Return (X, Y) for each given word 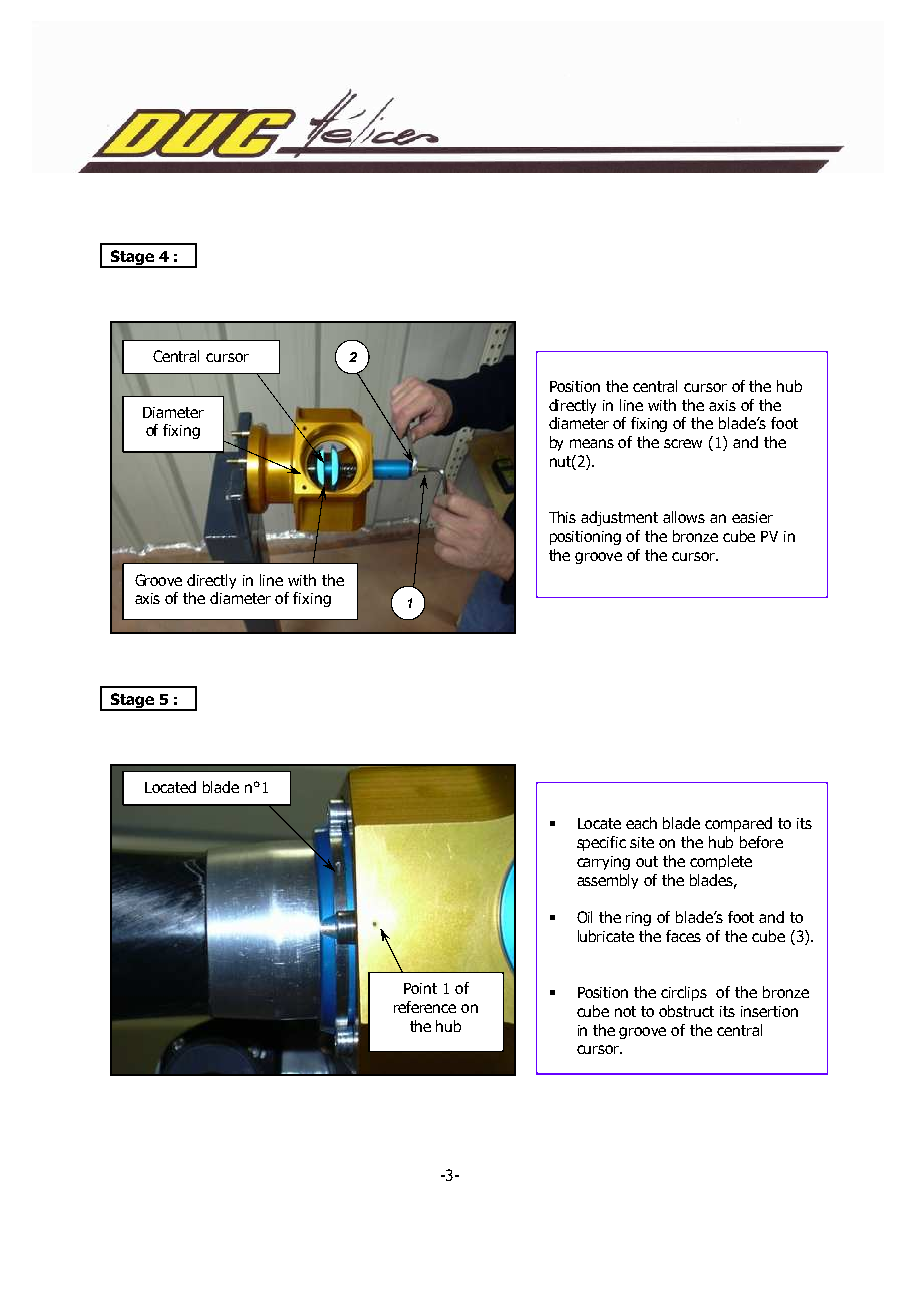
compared (738, 824)
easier (752, 517)
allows (684, 517)
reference (425, 1007)
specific (601, 843)
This (562, 517)
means (592, 443)
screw (683, 443)
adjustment (619, 518)
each (641, 823)
